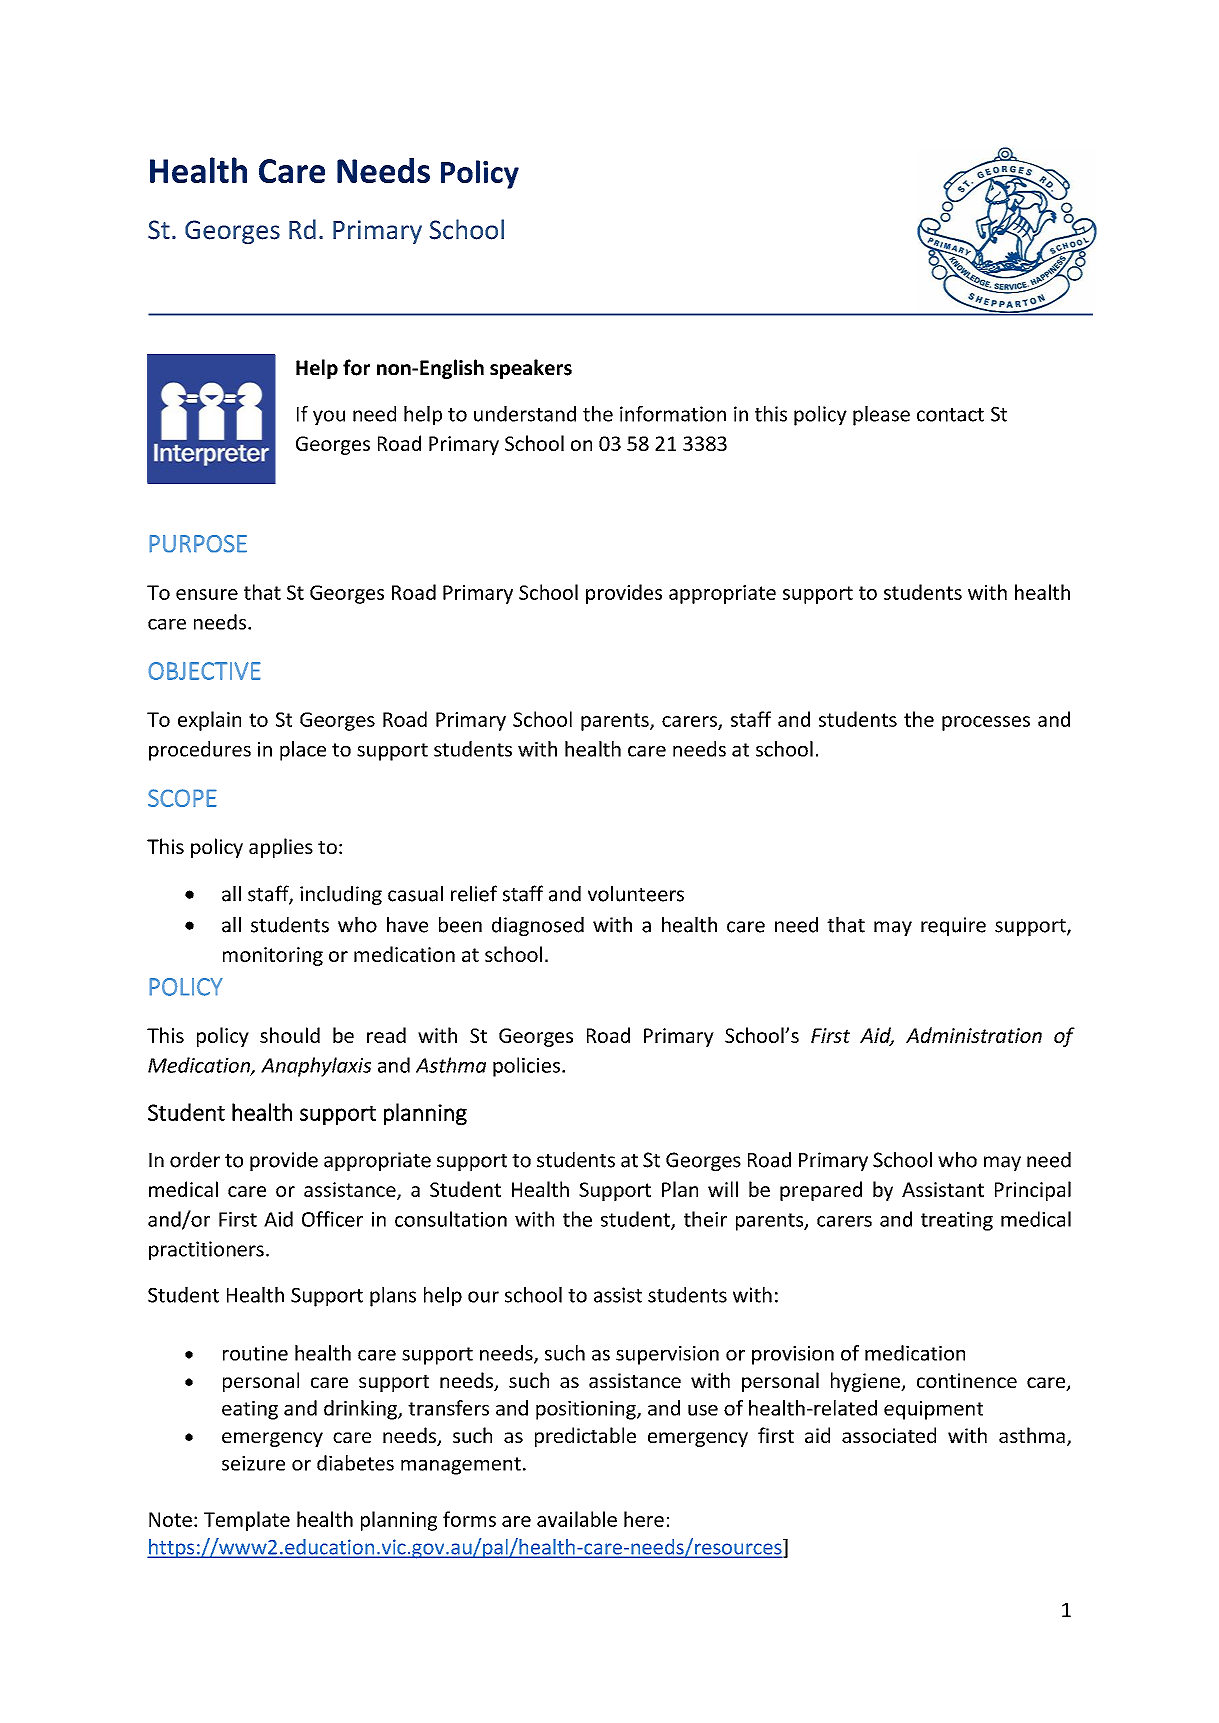 This document has height=1723, width=1219. What do you see at coordinates (950, 415) in the document?
I see `contact` at bounding box center [950, 415].
